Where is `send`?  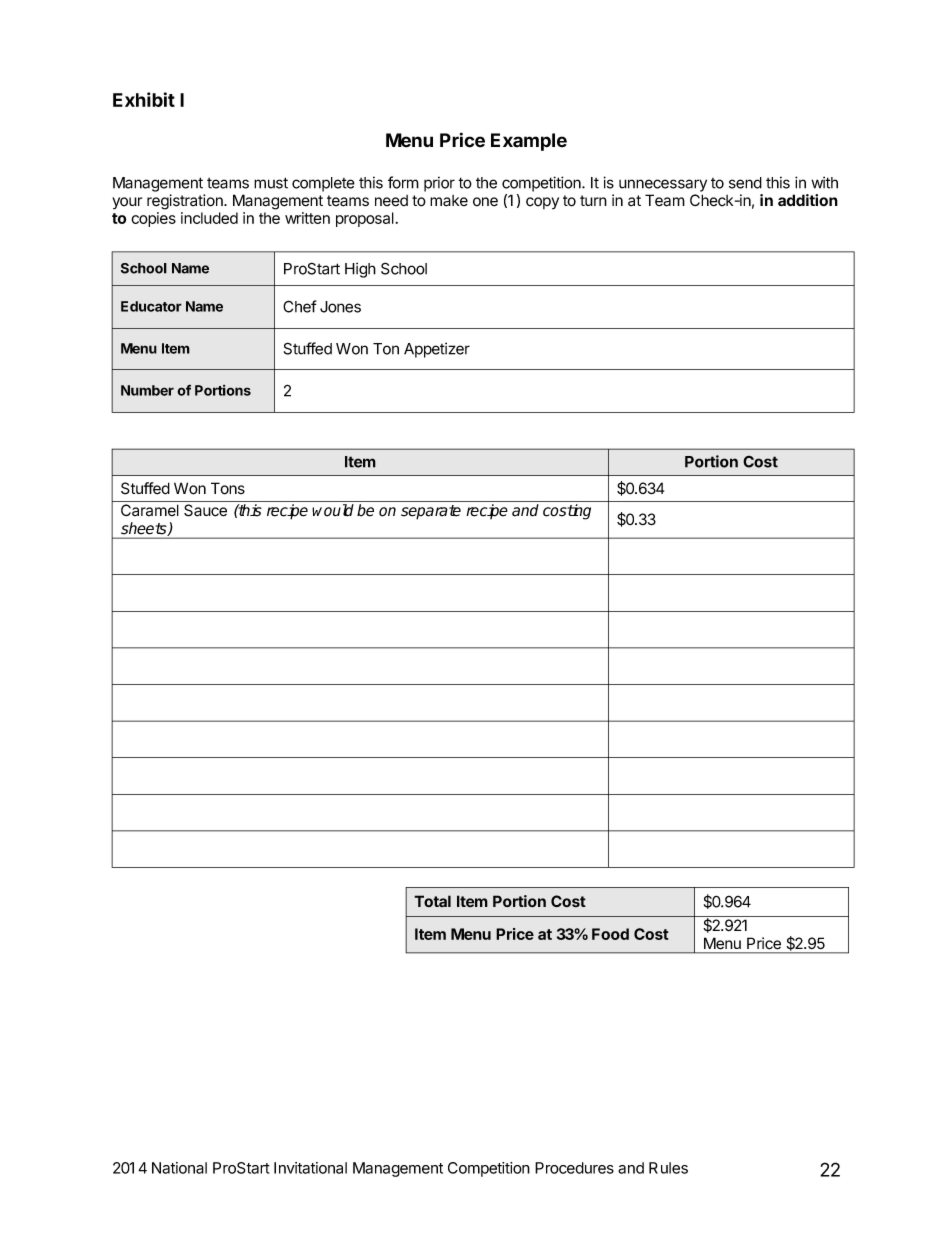
send is located at coordinates (745, 183).
